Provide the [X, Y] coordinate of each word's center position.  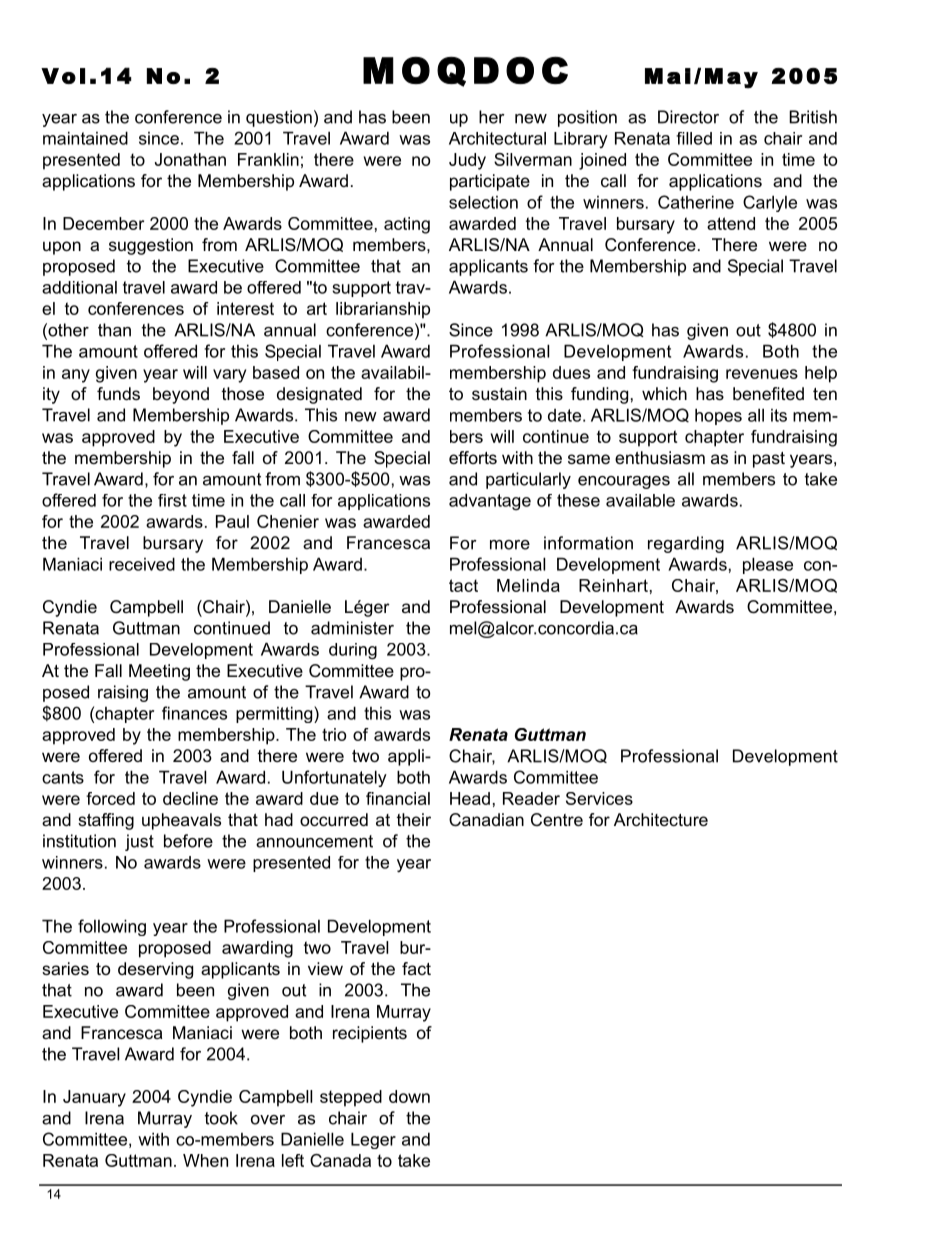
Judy [467, 161]
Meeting [159, 672]
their [414, 819]
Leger [373, 1140]
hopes [718, 416]
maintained [85, 138]
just [139, 842]
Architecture [661, 819]
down [409, 1096]
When [205, 1160]
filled [694, 138]
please [768, 565]
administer [352, 628]
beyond [181, 395]
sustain [499, 393]
